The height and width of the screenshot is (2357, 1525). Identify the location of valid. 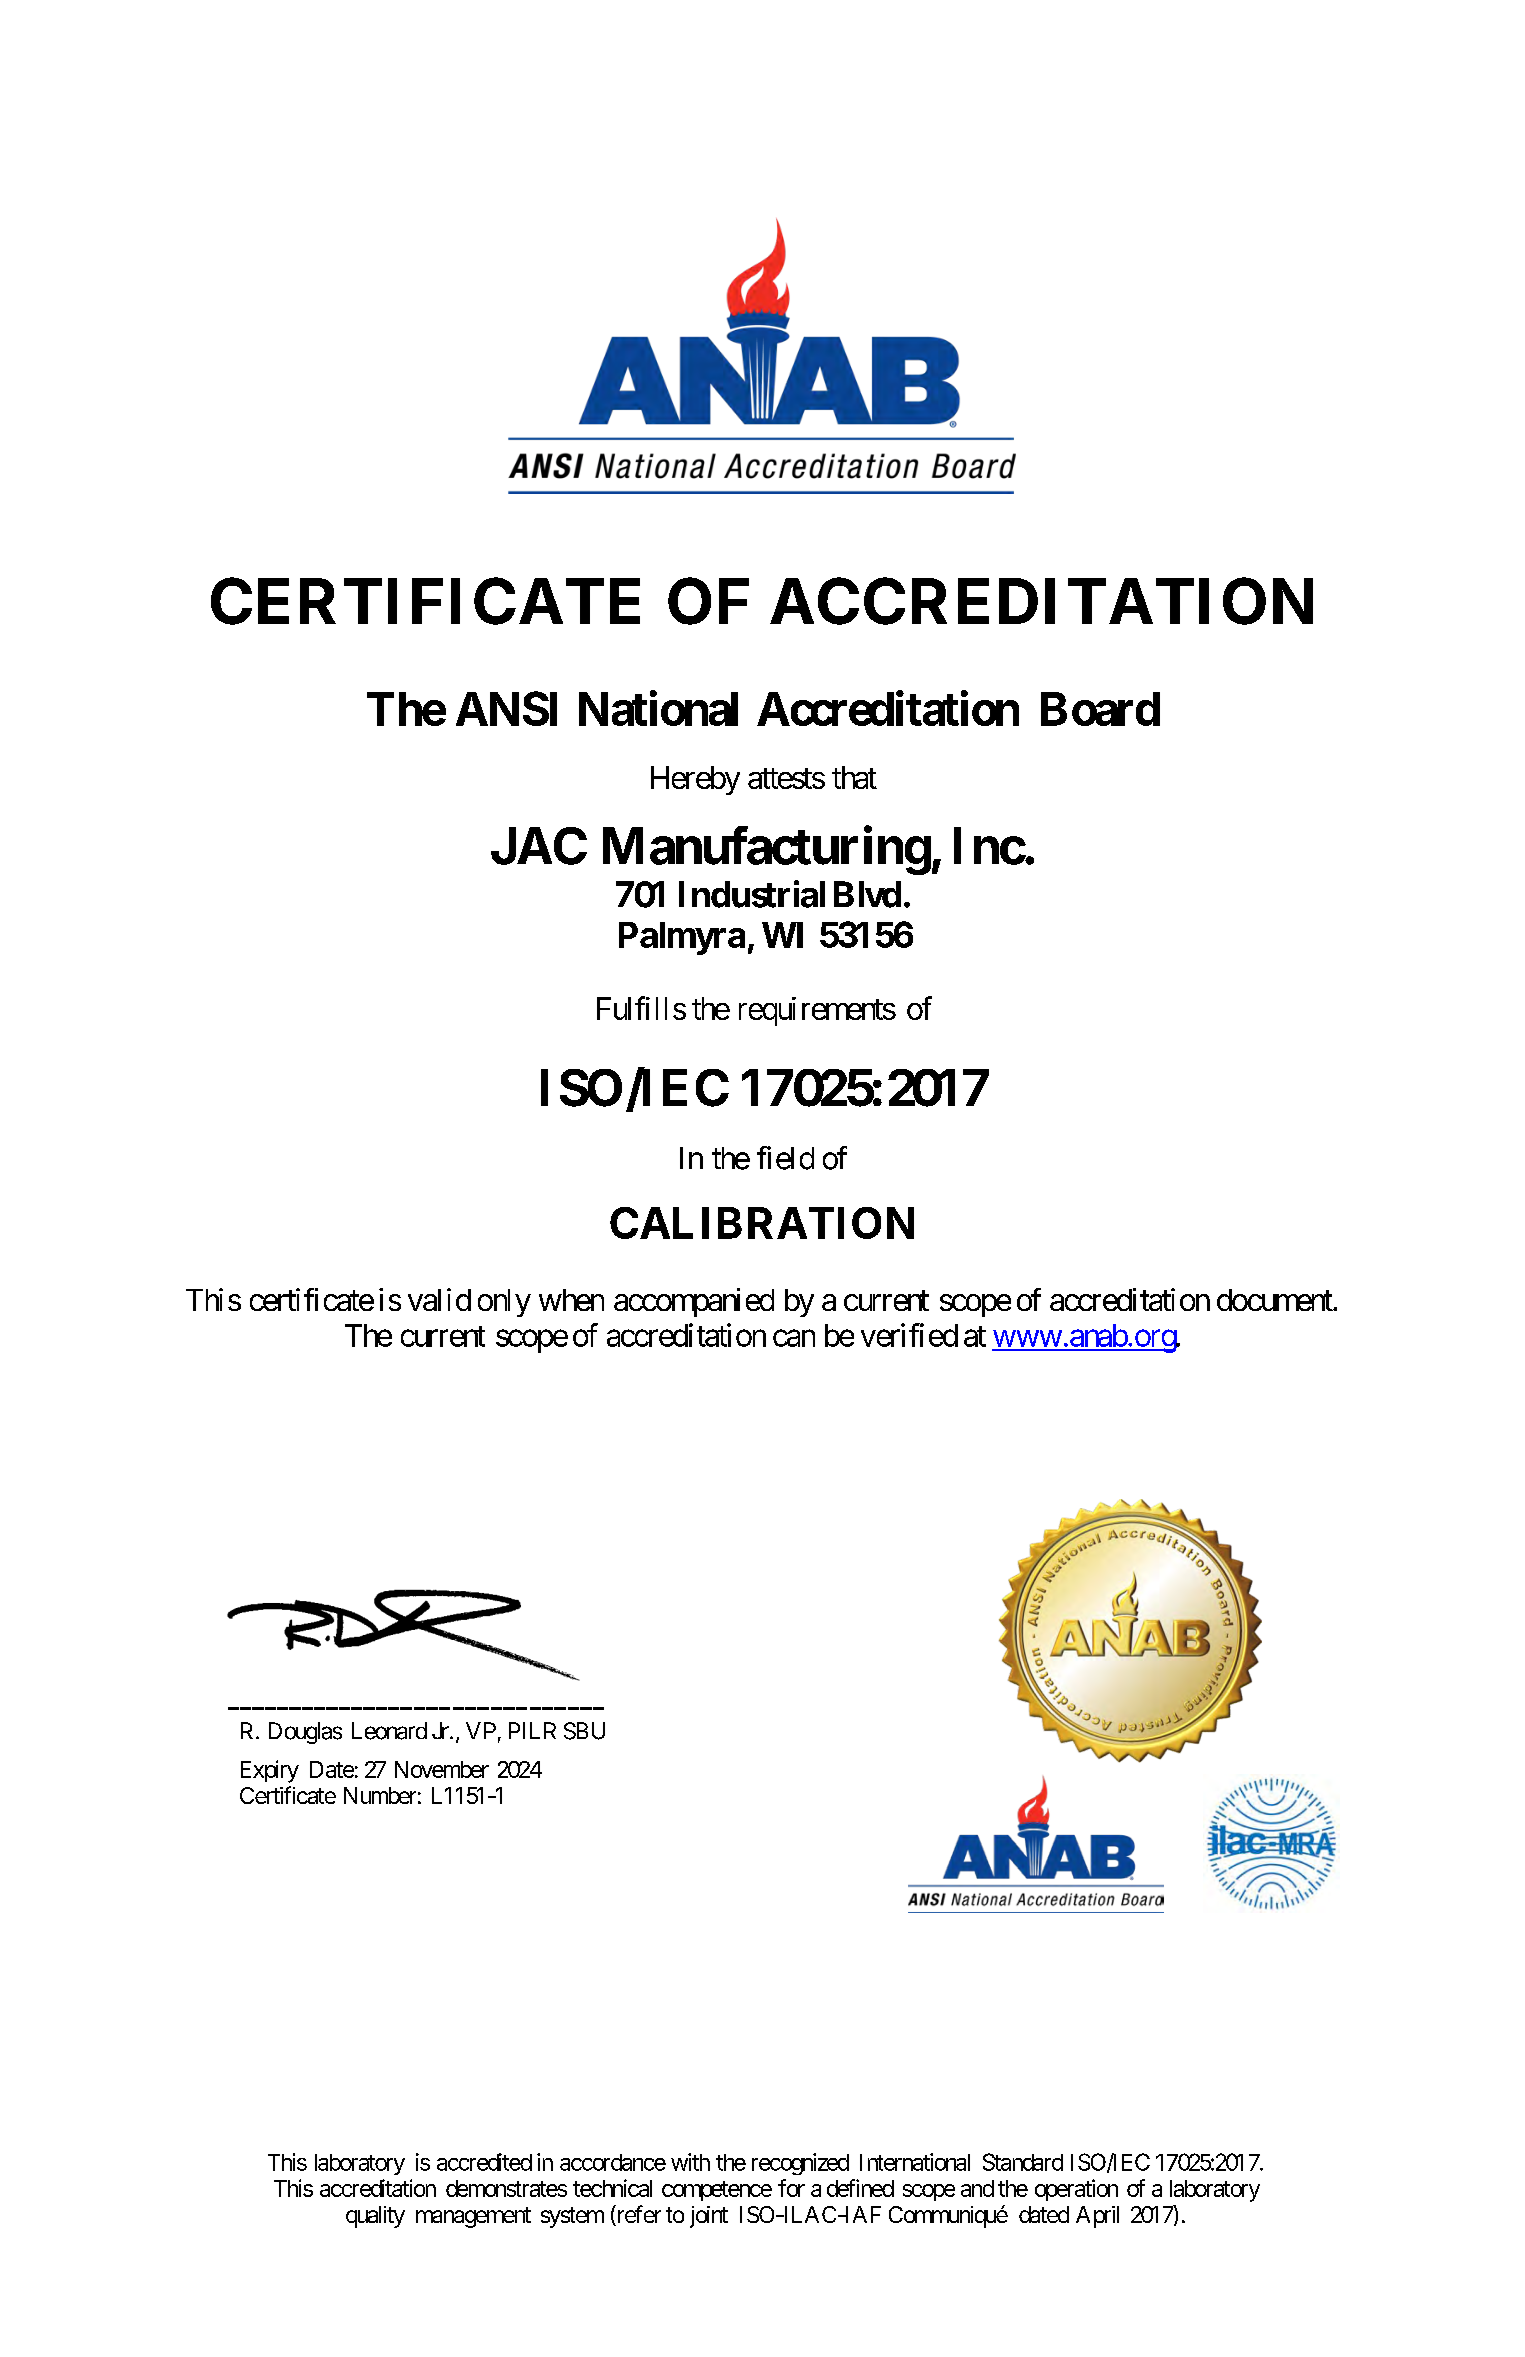
(439, 1299).
